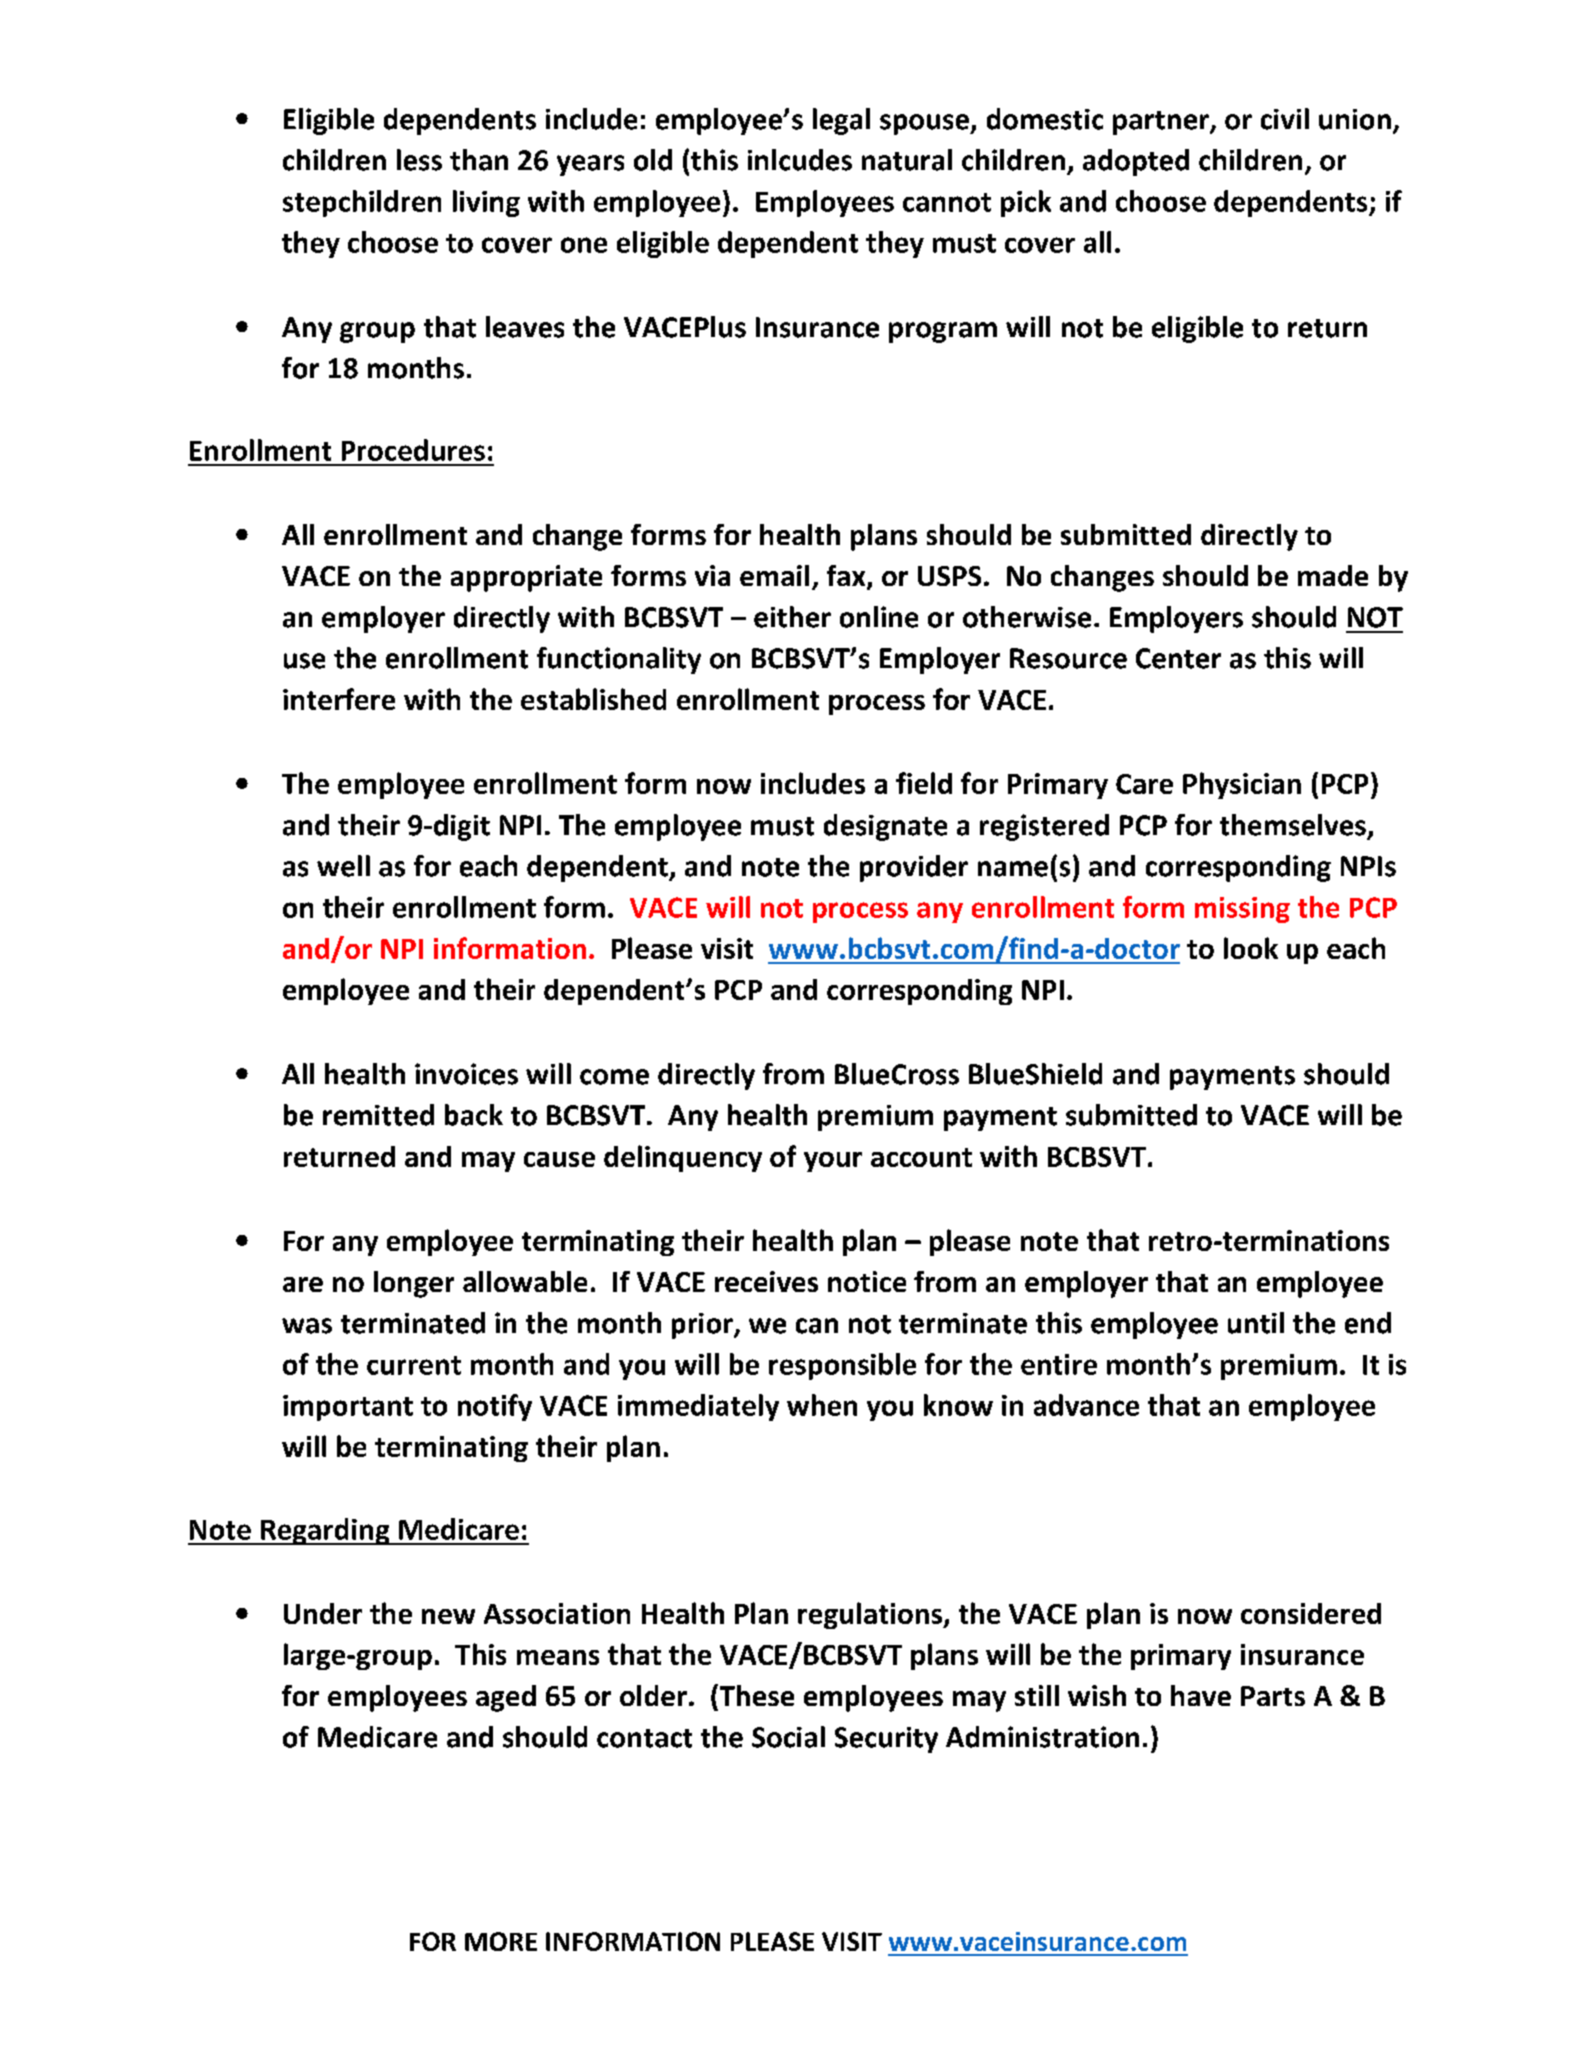 Image resolution: width=1596 pixels, height=2066 pixels. Describe the element at coordinates (1178, 658) in the screenshot. I see `Center` at that location.
